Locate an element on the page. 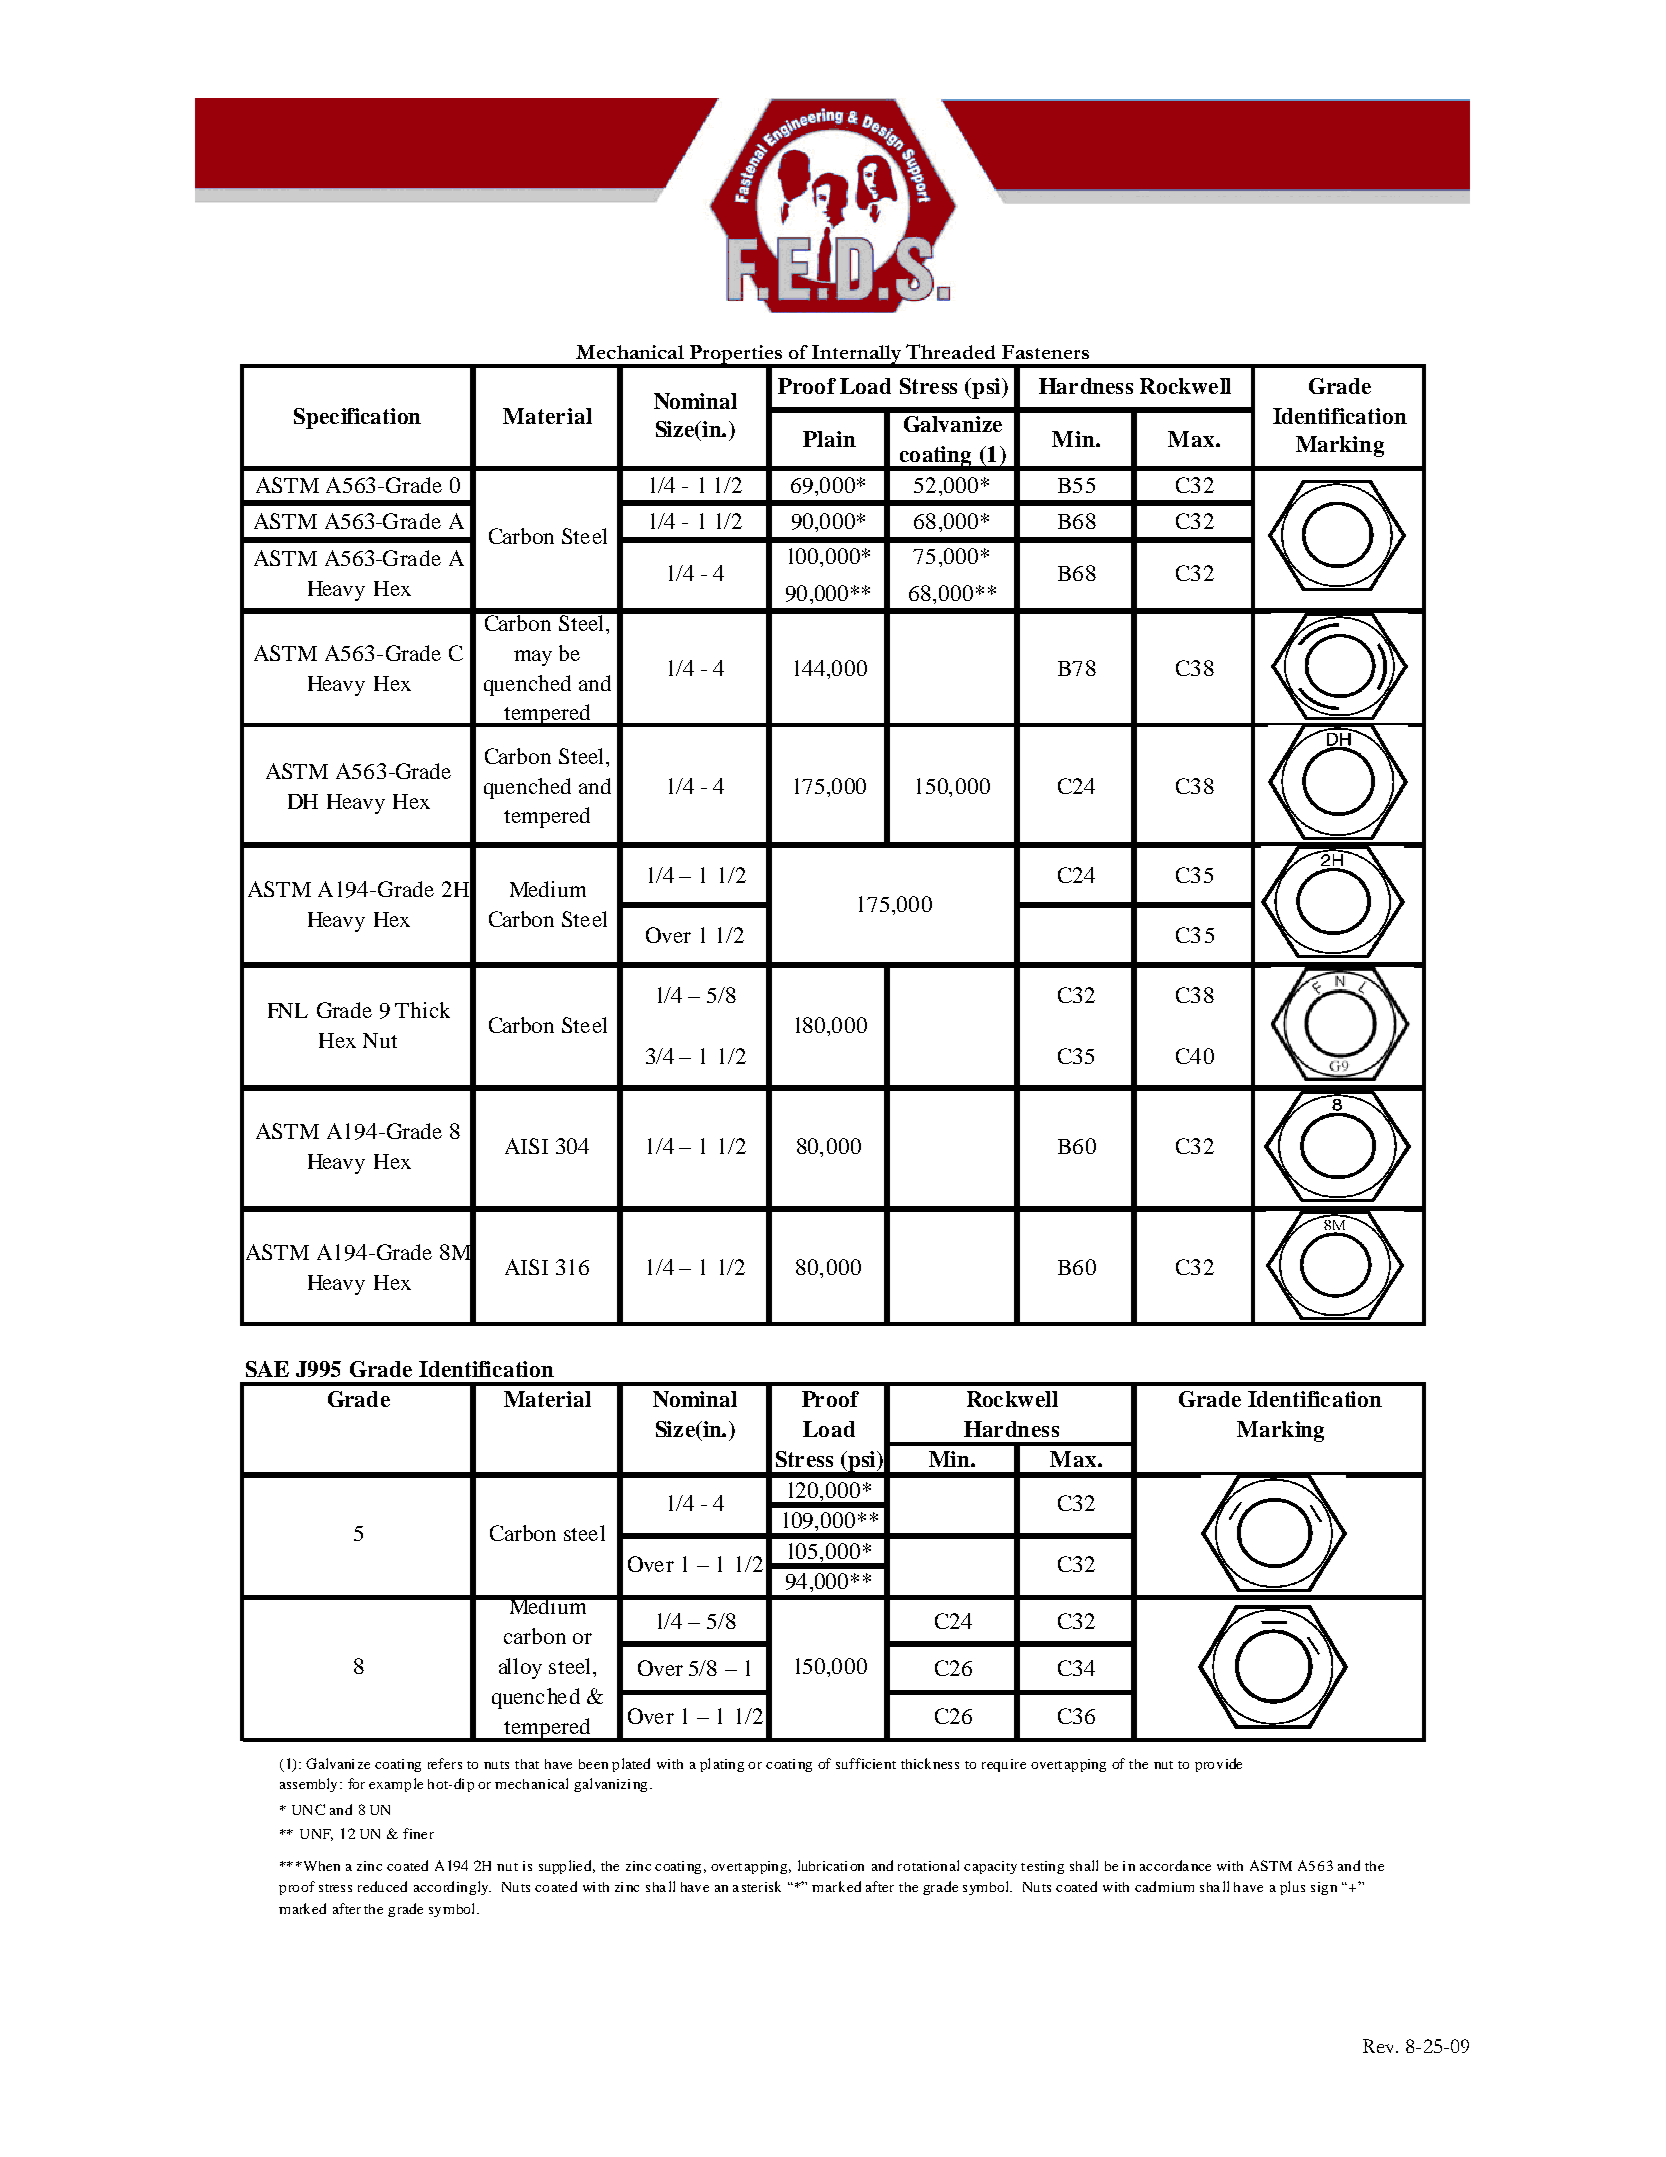  provide is located at coordinates (1218, 1765).
